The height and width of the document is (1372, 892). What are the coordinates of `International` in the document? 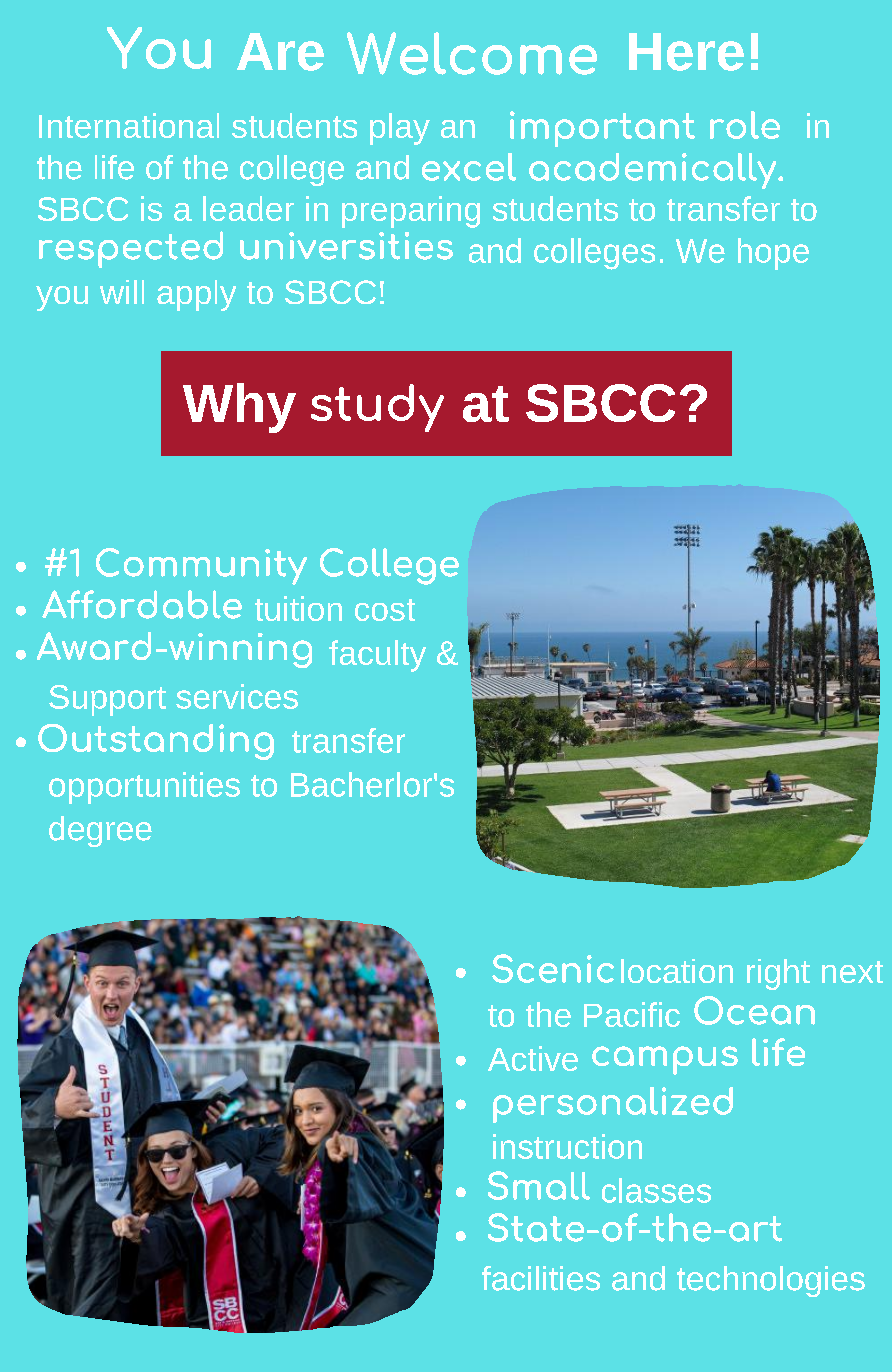 It's located at (129, 125).
